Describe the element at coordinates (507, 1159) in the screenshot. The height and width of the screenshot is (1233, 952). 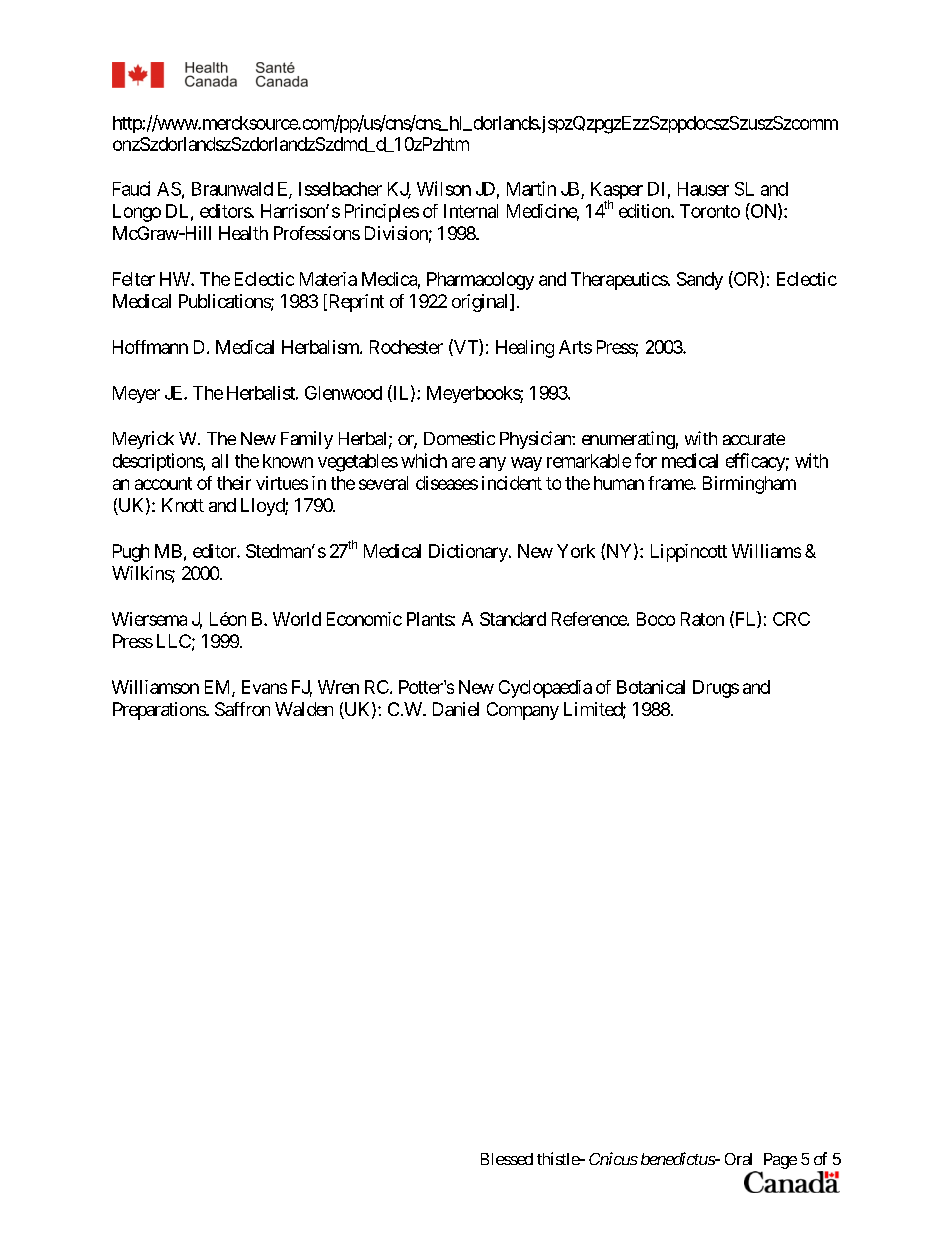
I see `Blessed` at that location.
